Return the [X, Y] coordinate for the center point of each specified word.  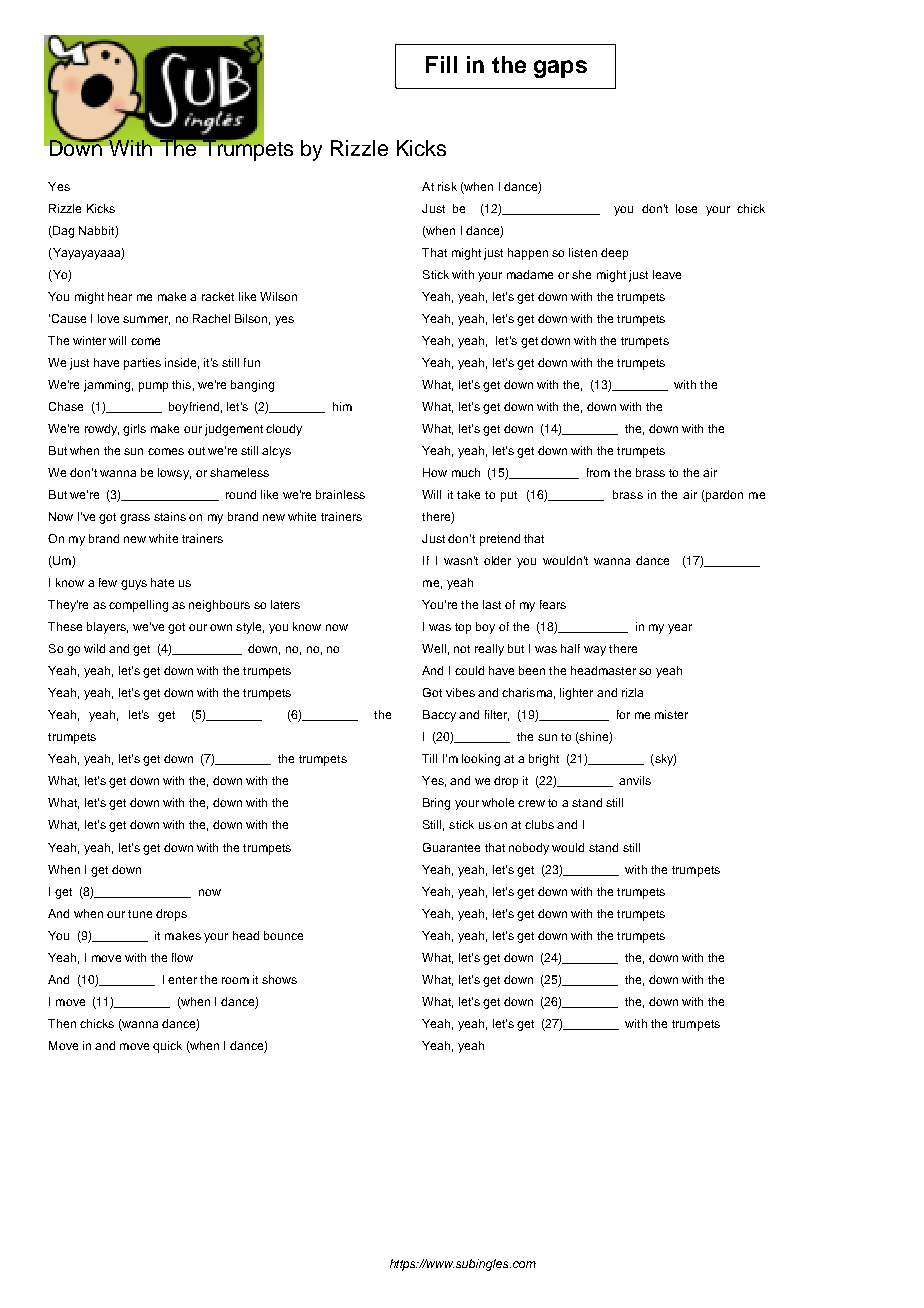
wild [94, 648]
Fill [441, 64]
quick [167, 1047]
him [342, 406]
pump [153, 387]
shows [279, 979]
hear [120, 296]
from [598, 472]
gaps [560, 69]
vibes [460, 692]
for [623, 714]
